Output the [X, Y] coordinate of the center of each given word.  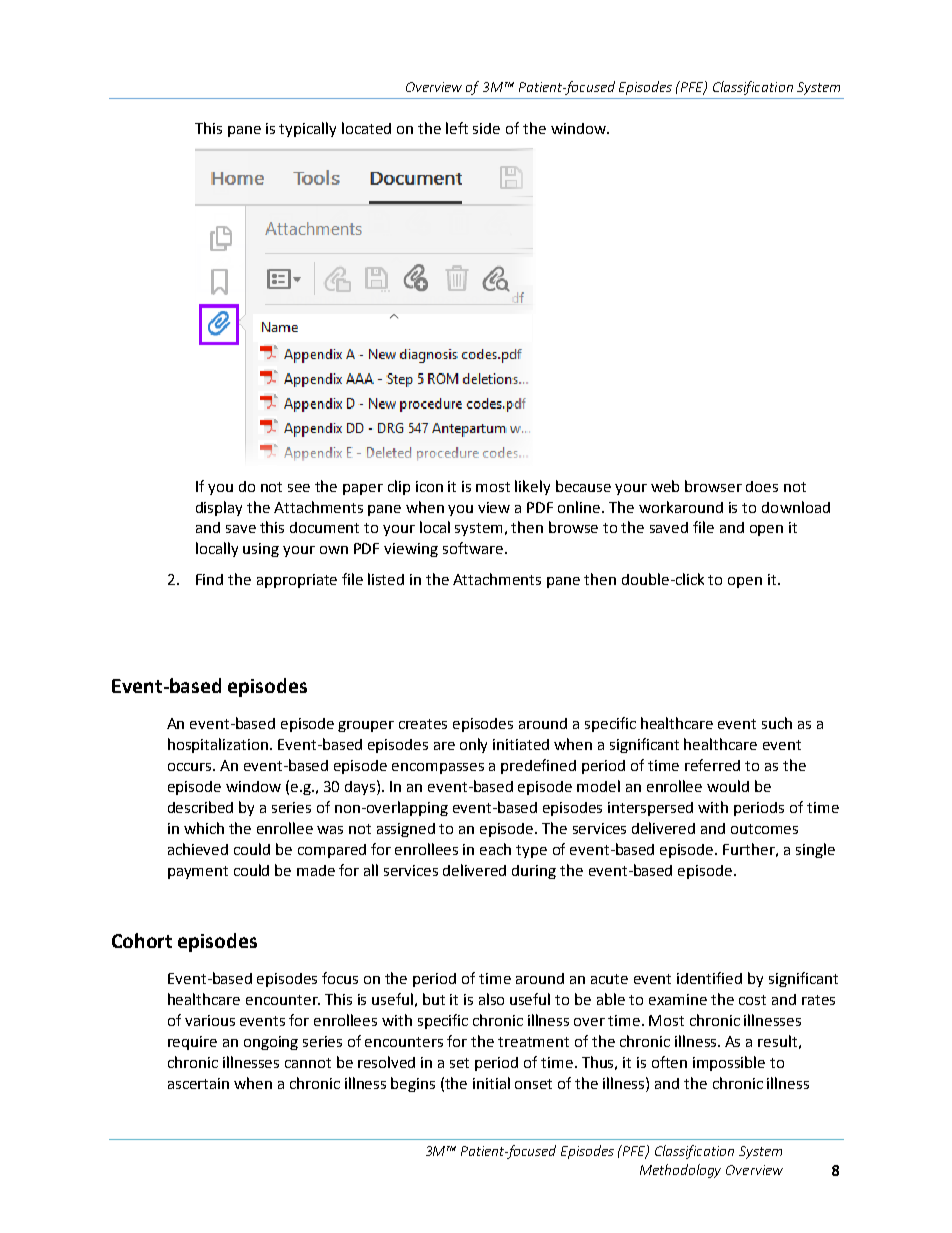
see [299, 488]
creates [423, 724]
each [495, 849]
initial [491, 1083]
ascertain [198, 1083]
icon [429, 486]
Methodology [680, 1171]
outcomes [764, 829]
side [486, 128]
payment [198, 872]
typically [307, 129]
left [457, 128]
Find [209, 579]
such [777, 723]
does [762, 486]
